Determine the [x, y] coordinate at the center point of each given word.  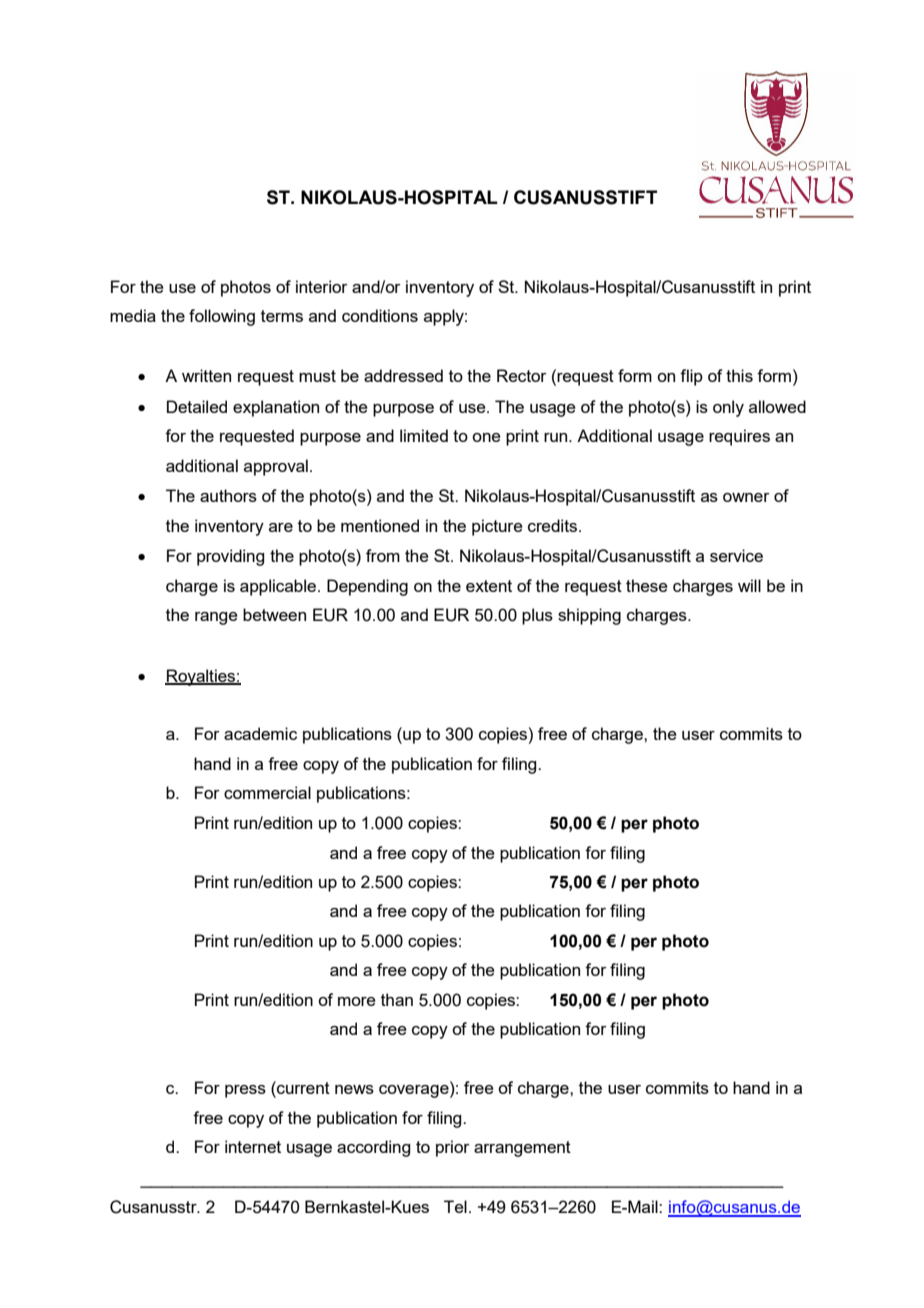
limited [424, 435]
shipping [589, 616]
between [274, 614]
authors [228, 495]
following [222, 317]
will [749, 585]
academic [260, 733]
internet [253, 1146]
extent [489, 586]
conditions [380, 315]
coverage [415, 1091]
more [357, 1001]
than [397, 999]
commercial [267, 792]
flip [691, 377]
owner [746, 497]
